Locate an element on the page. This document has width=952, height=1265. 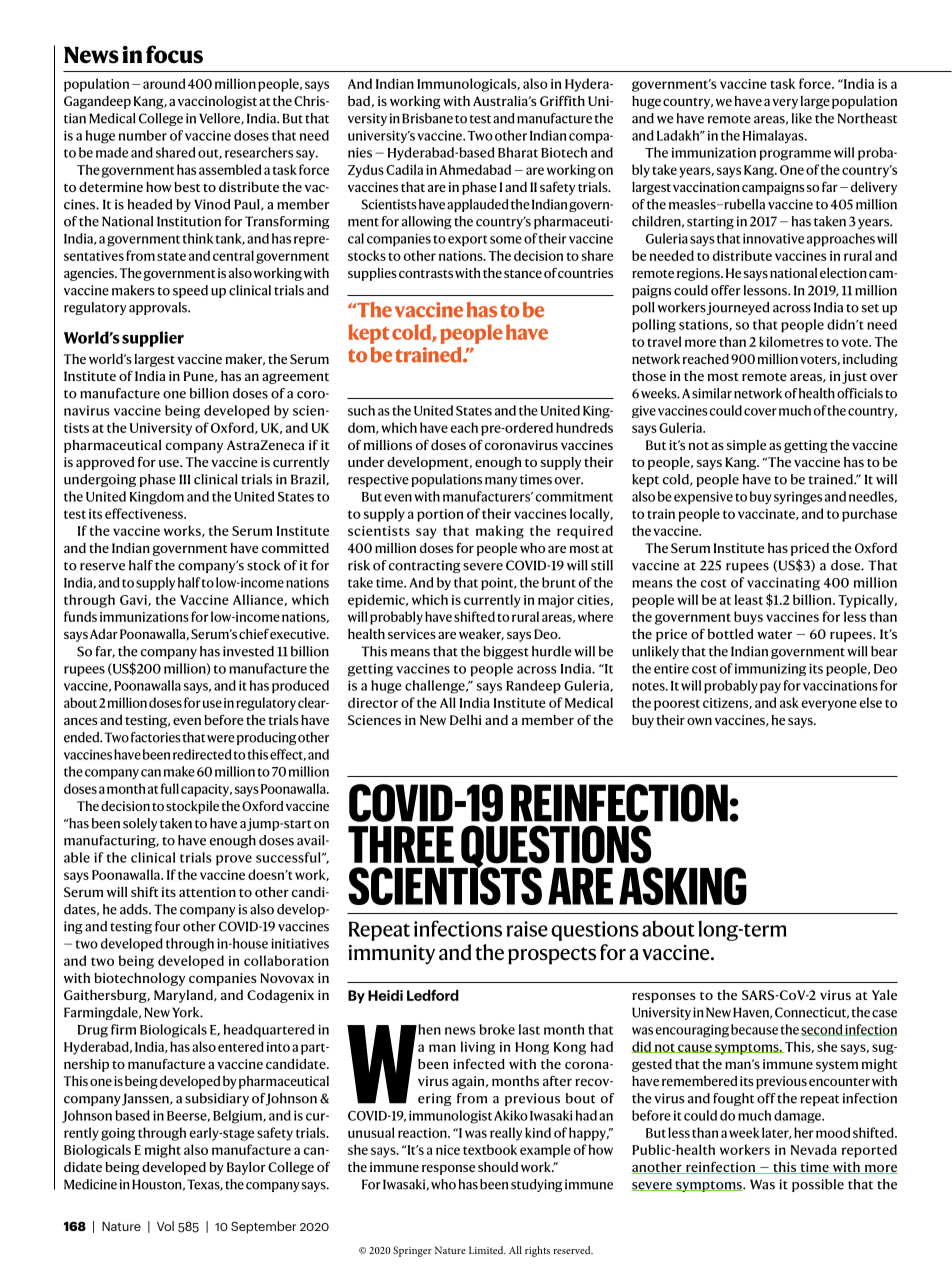
around is located at coordinates (164, 83).
